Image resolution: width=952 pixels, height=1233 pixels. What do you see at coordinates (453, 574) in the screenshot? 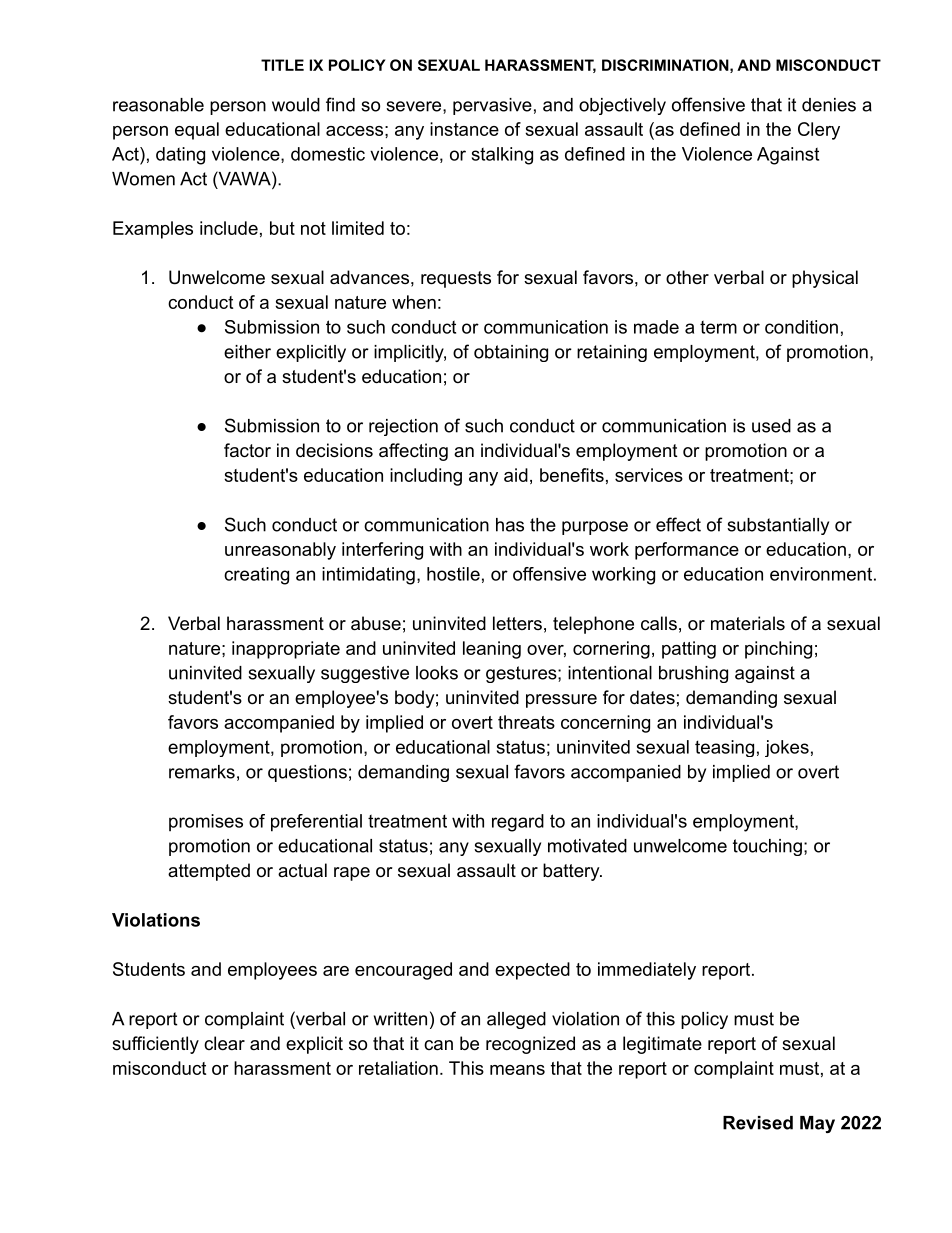
I see `hostile` at bounding box center [453, 574].
